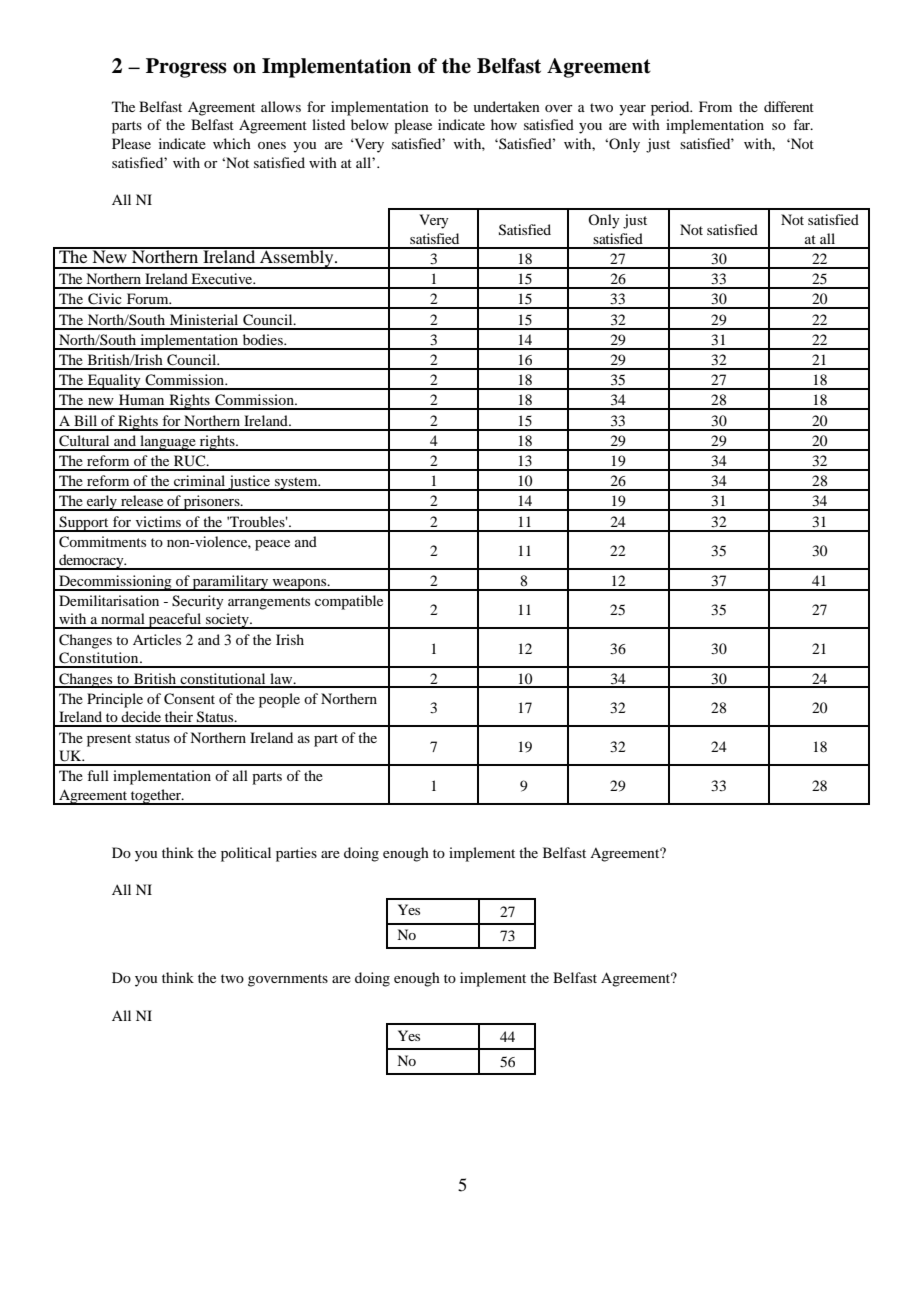 The height and width of the image is (1308, 924). What do you see at coordinates (506, 106) in the image?
I see `undertaken` at bounding box center [506, 106].
